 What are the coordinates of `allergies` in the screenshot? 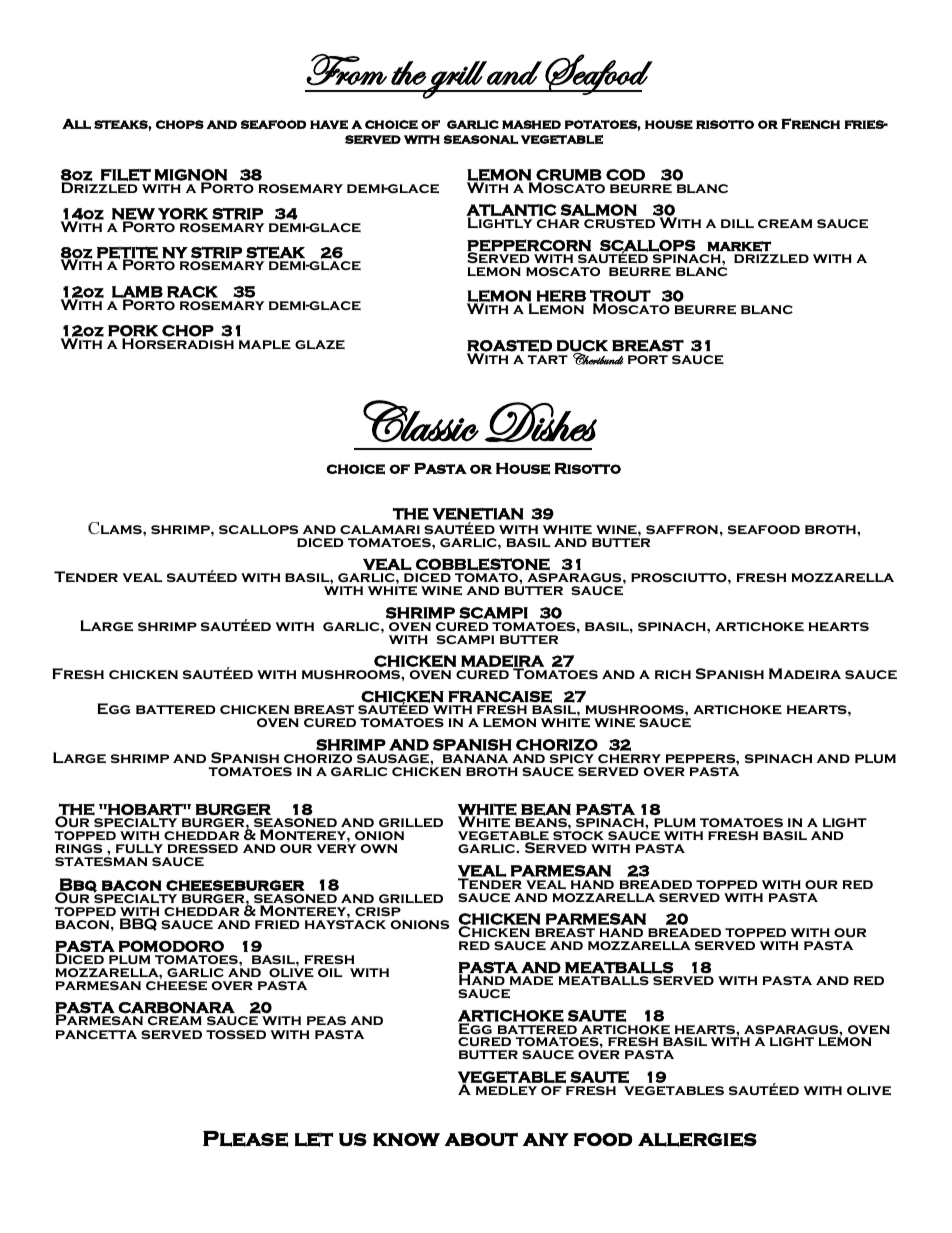 It's located at (697, 1139).
